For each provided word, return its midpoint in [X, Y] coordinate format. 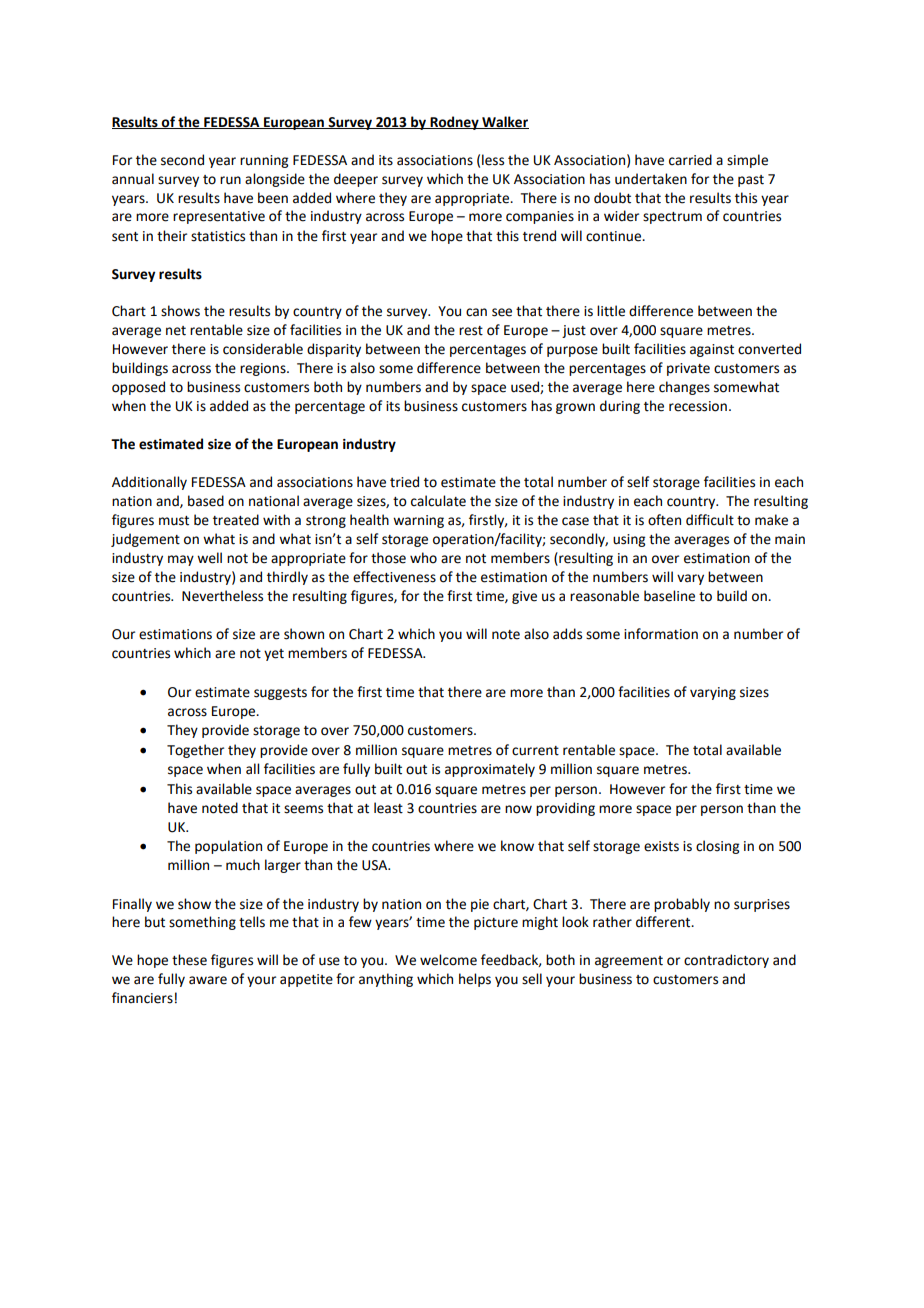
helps [475, 980]
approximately [490, 770]
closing [717, 847]
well [209, 558]
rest [471, 331]
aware [208, 980]
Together [195, 751]
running [264, 161]
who [423, 558]
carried [690, 160]
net [176, 331]
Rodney [454, 123]
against [712, 350]
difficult [710, 520]
